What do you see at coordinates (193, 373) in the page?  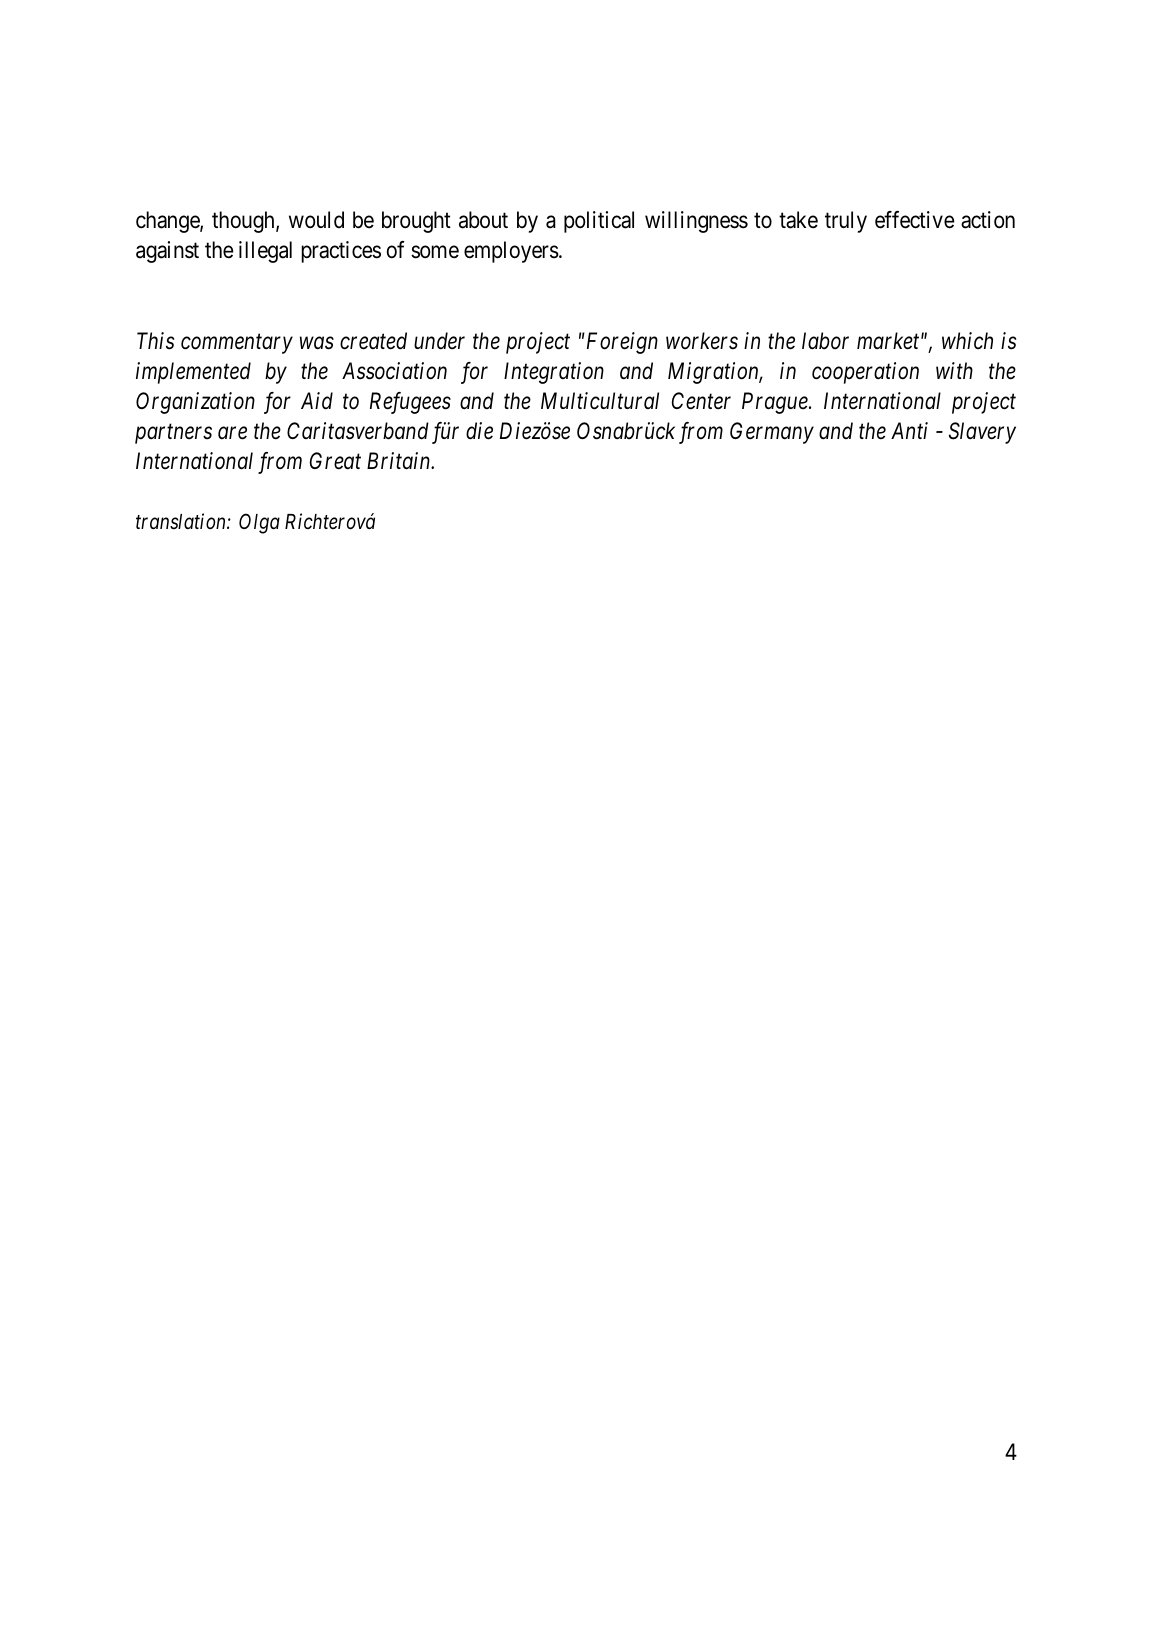 I see `implemented` at bounding box center [193, 373].
